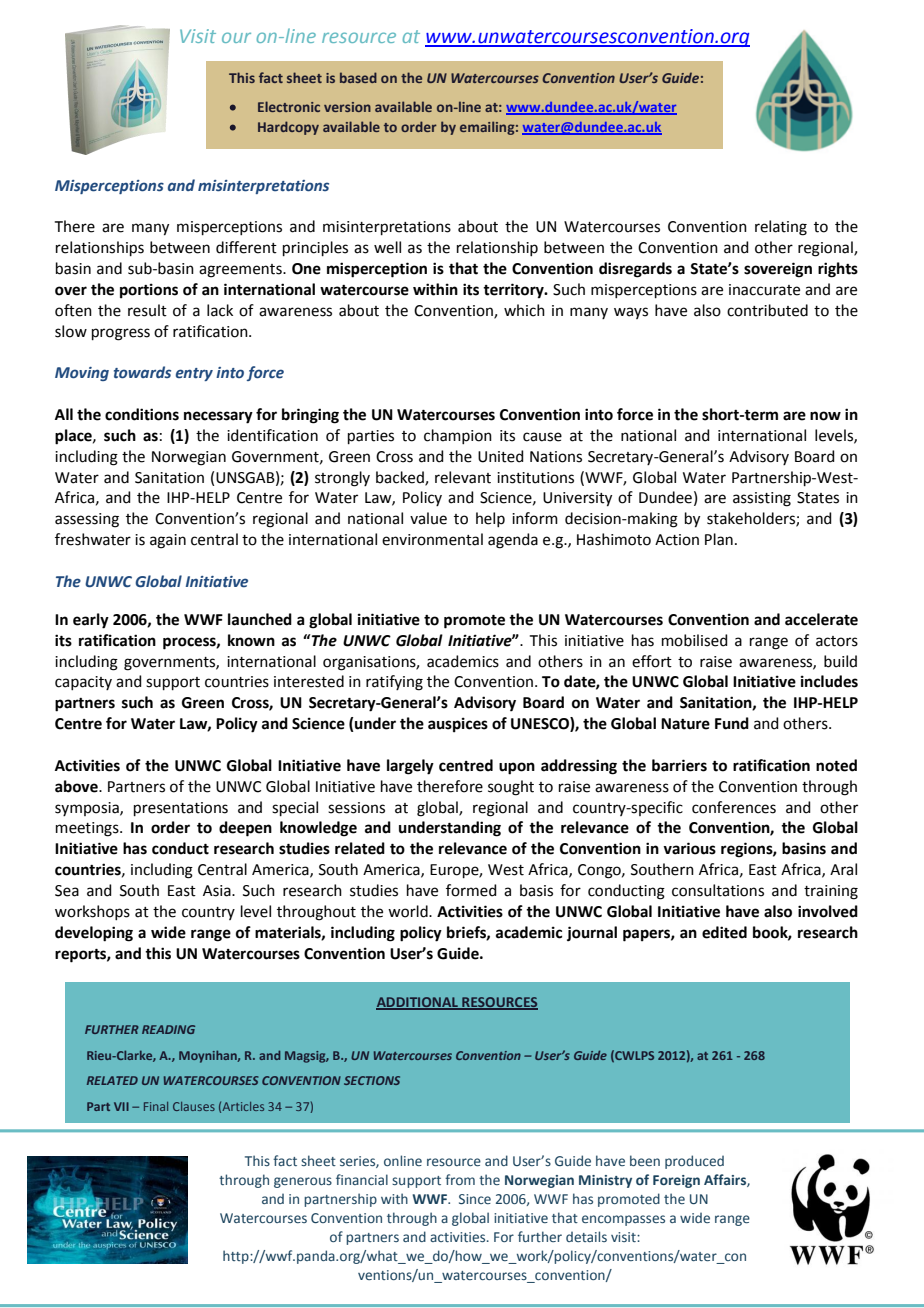 Image resolution: width=924 pixels, height=1308 pixels. Describe the element at coordinates (156, 1106) in the screenshot. I see `Final` at that location.
